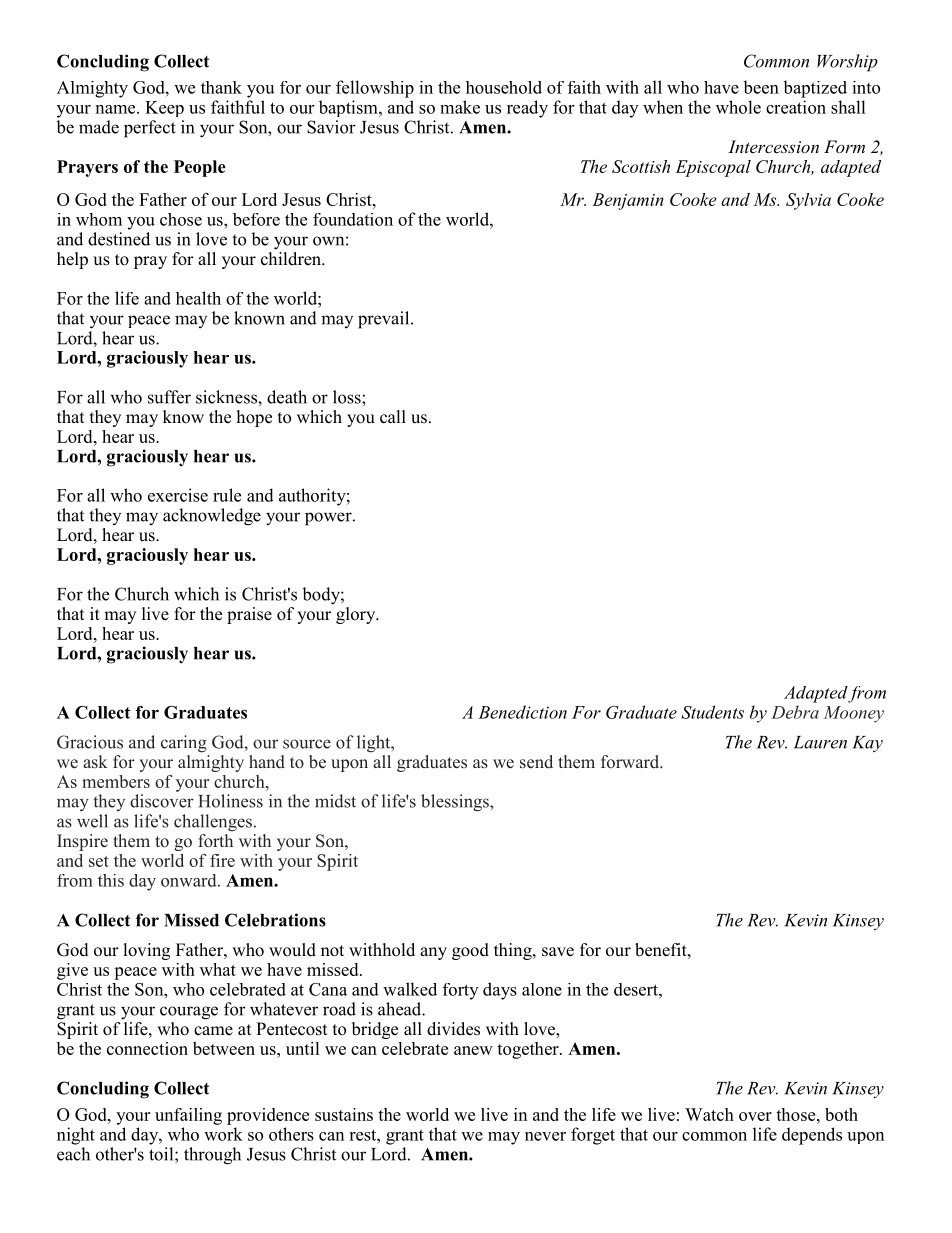 The image size is (952, 1233). I want to click on praise, so click(249, 615).
